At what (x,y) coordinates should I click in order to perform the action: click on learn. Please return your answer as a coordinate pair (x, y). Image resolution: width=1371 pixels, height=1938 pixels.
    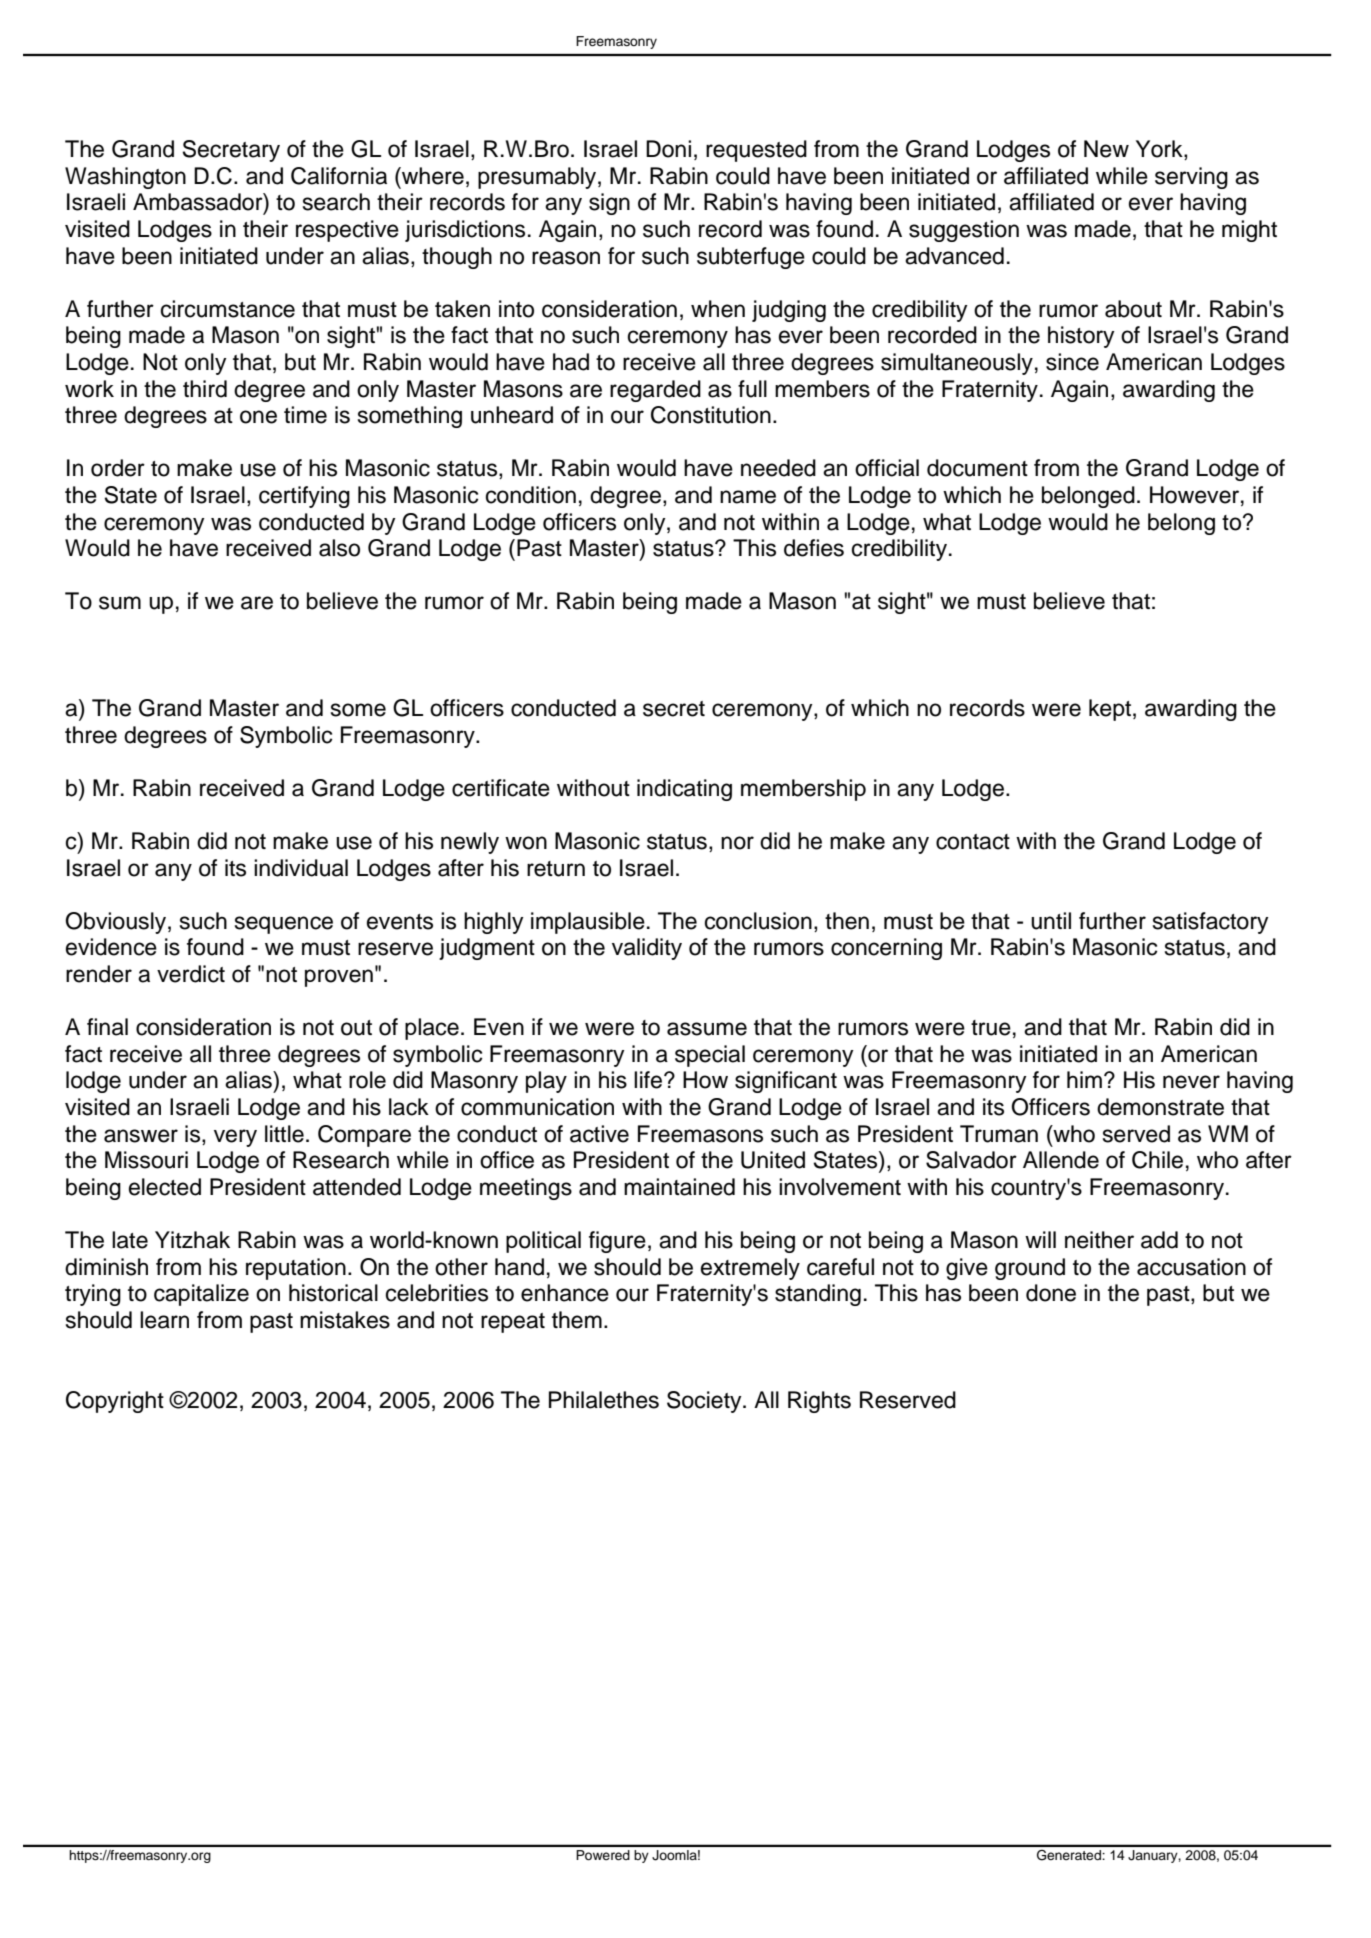
    Looking at the image, I should click on (164, 1320).
